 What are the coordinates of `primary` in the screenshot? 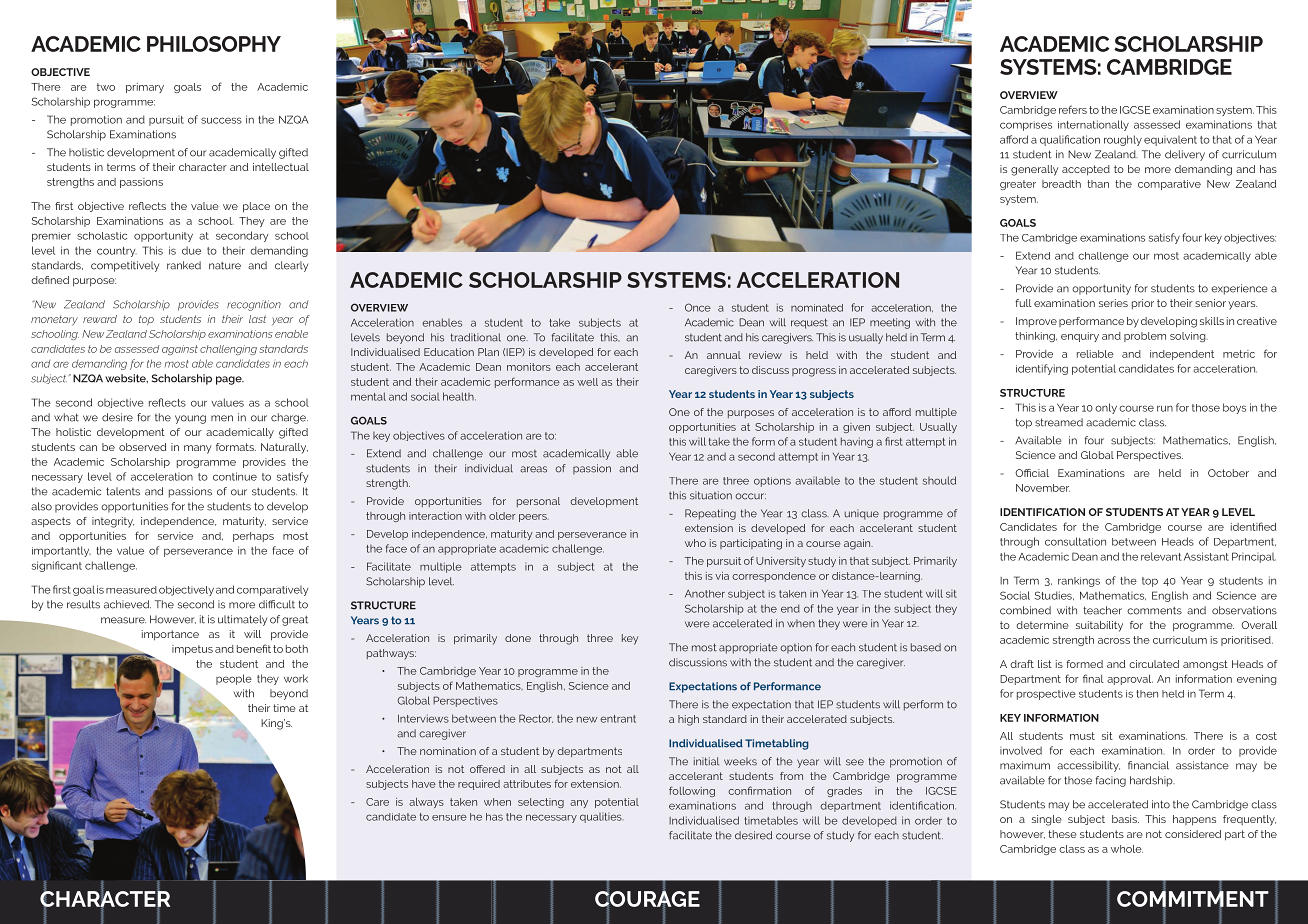 It's located at (145, 88).
